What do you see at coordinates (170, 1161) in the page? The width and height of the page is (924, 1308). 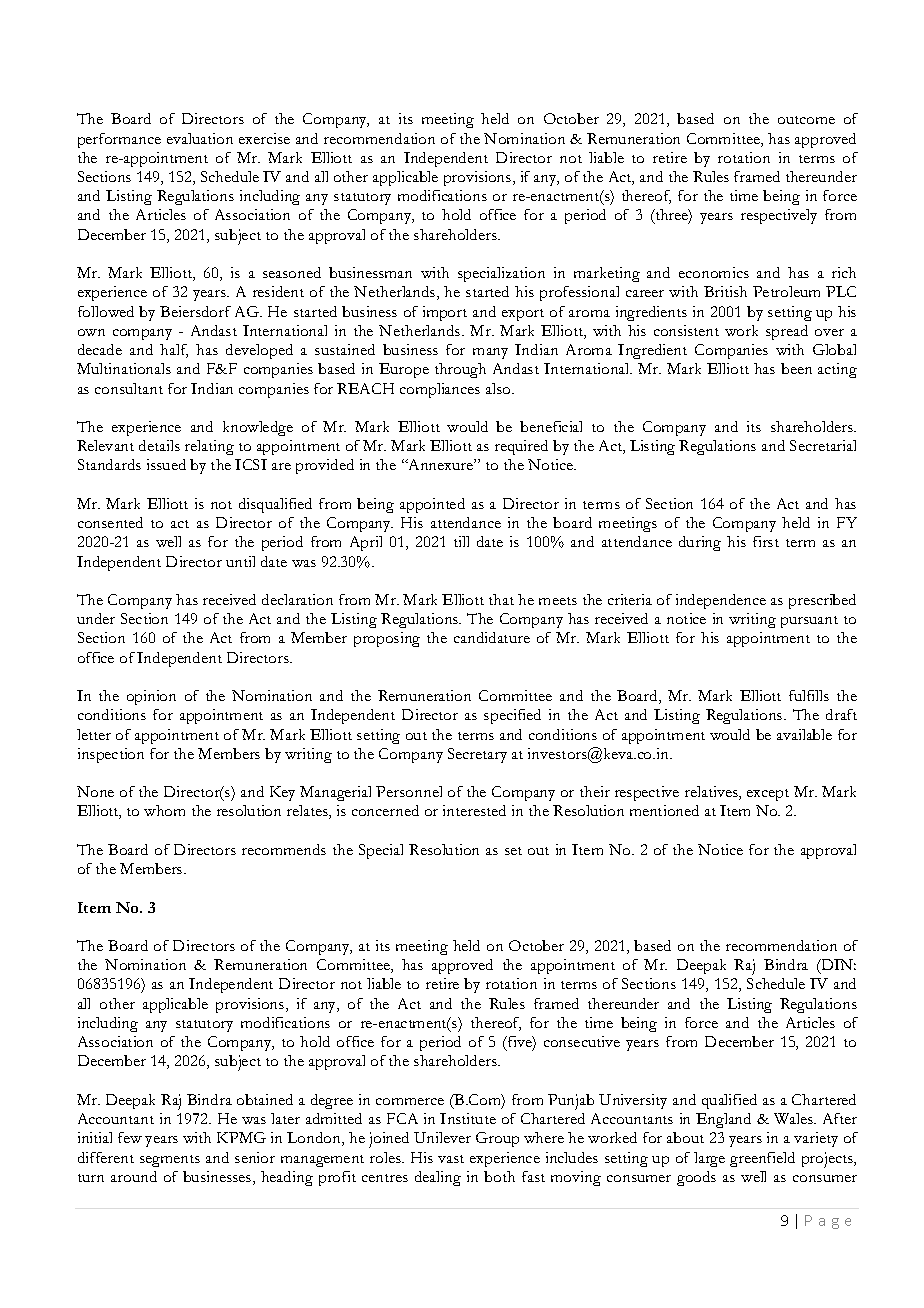 I see `segments` at bounding box center [170, 1161].
